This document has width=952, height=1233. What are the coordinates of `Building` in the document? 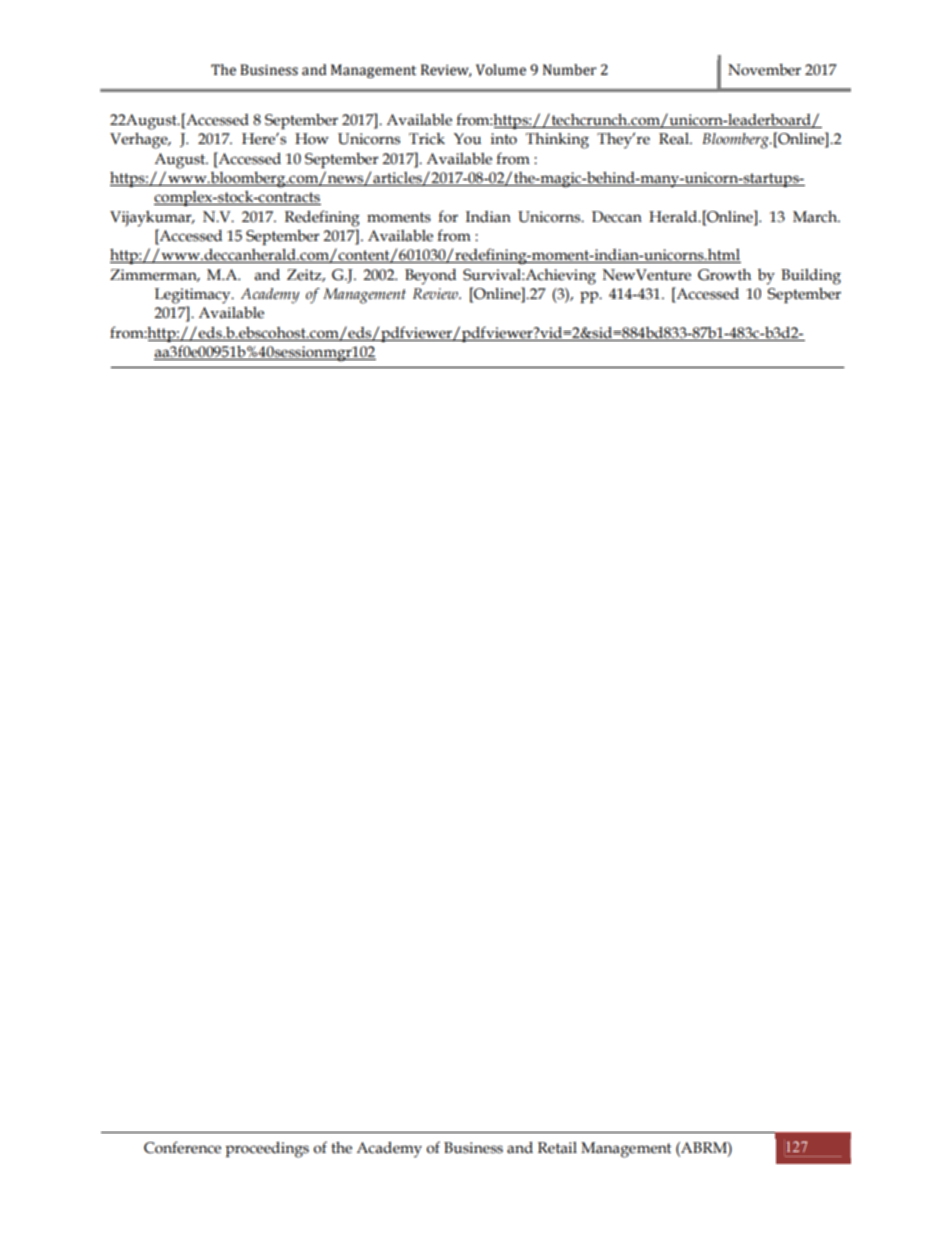 It's located at (811, 277).
